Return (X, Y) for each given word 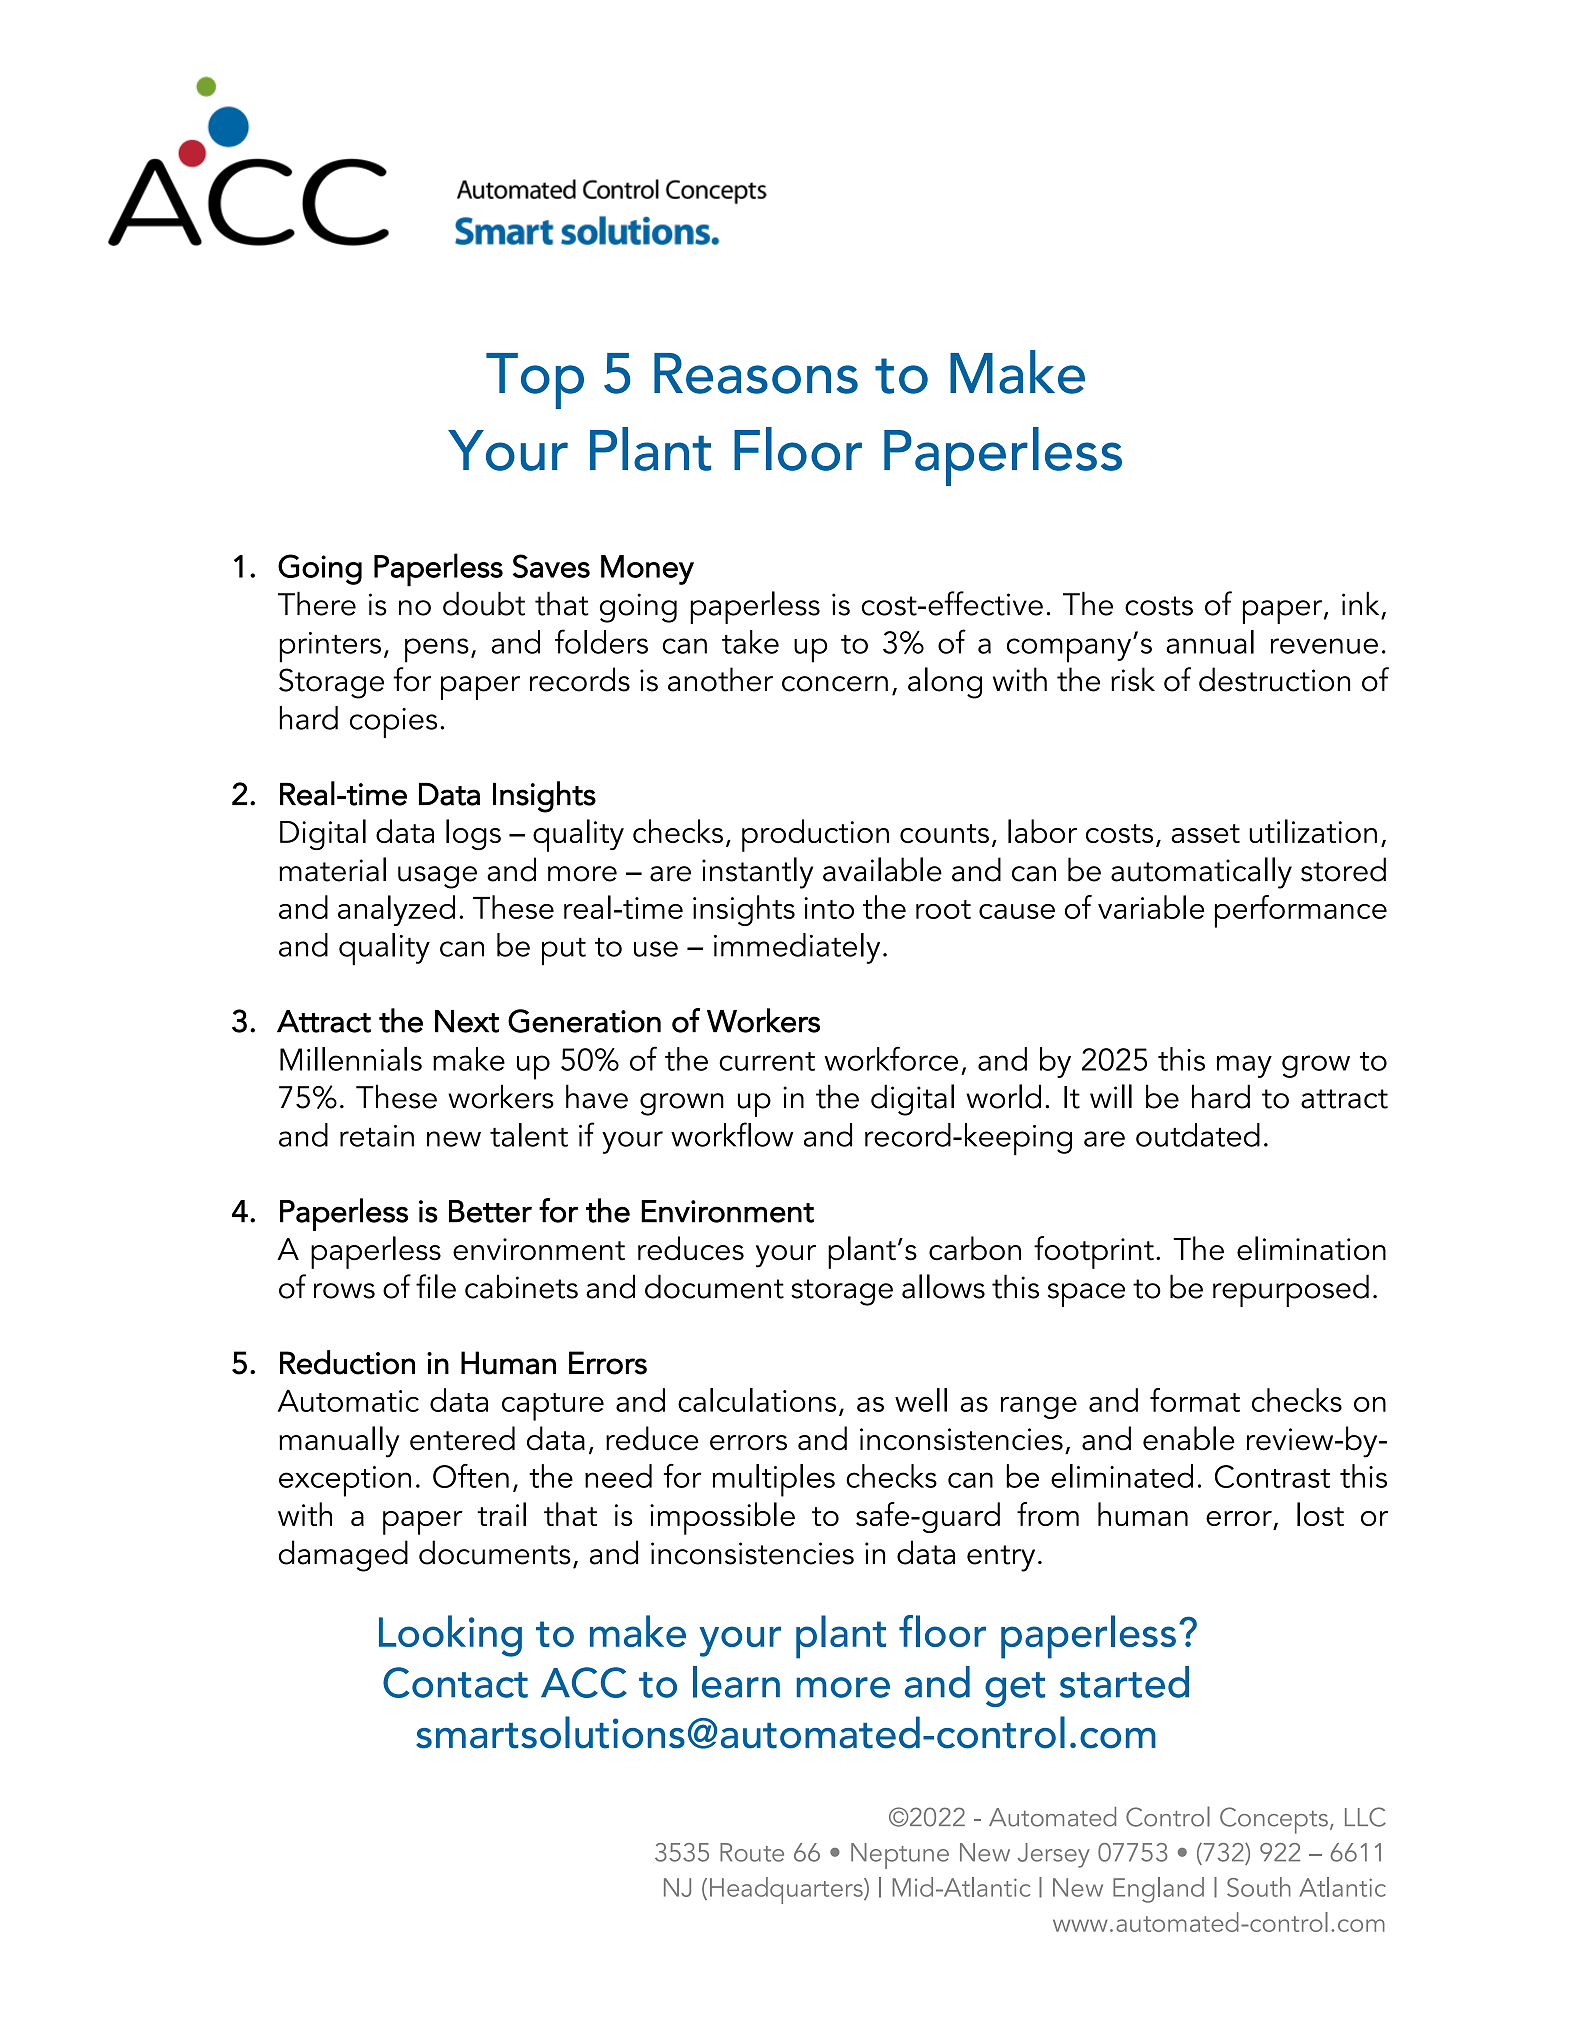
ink (1360, 603)
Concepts (1274, 1820)
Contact (455, 1682)
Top (535, 381)
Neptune (900, 1856)
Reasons (756, 373)
